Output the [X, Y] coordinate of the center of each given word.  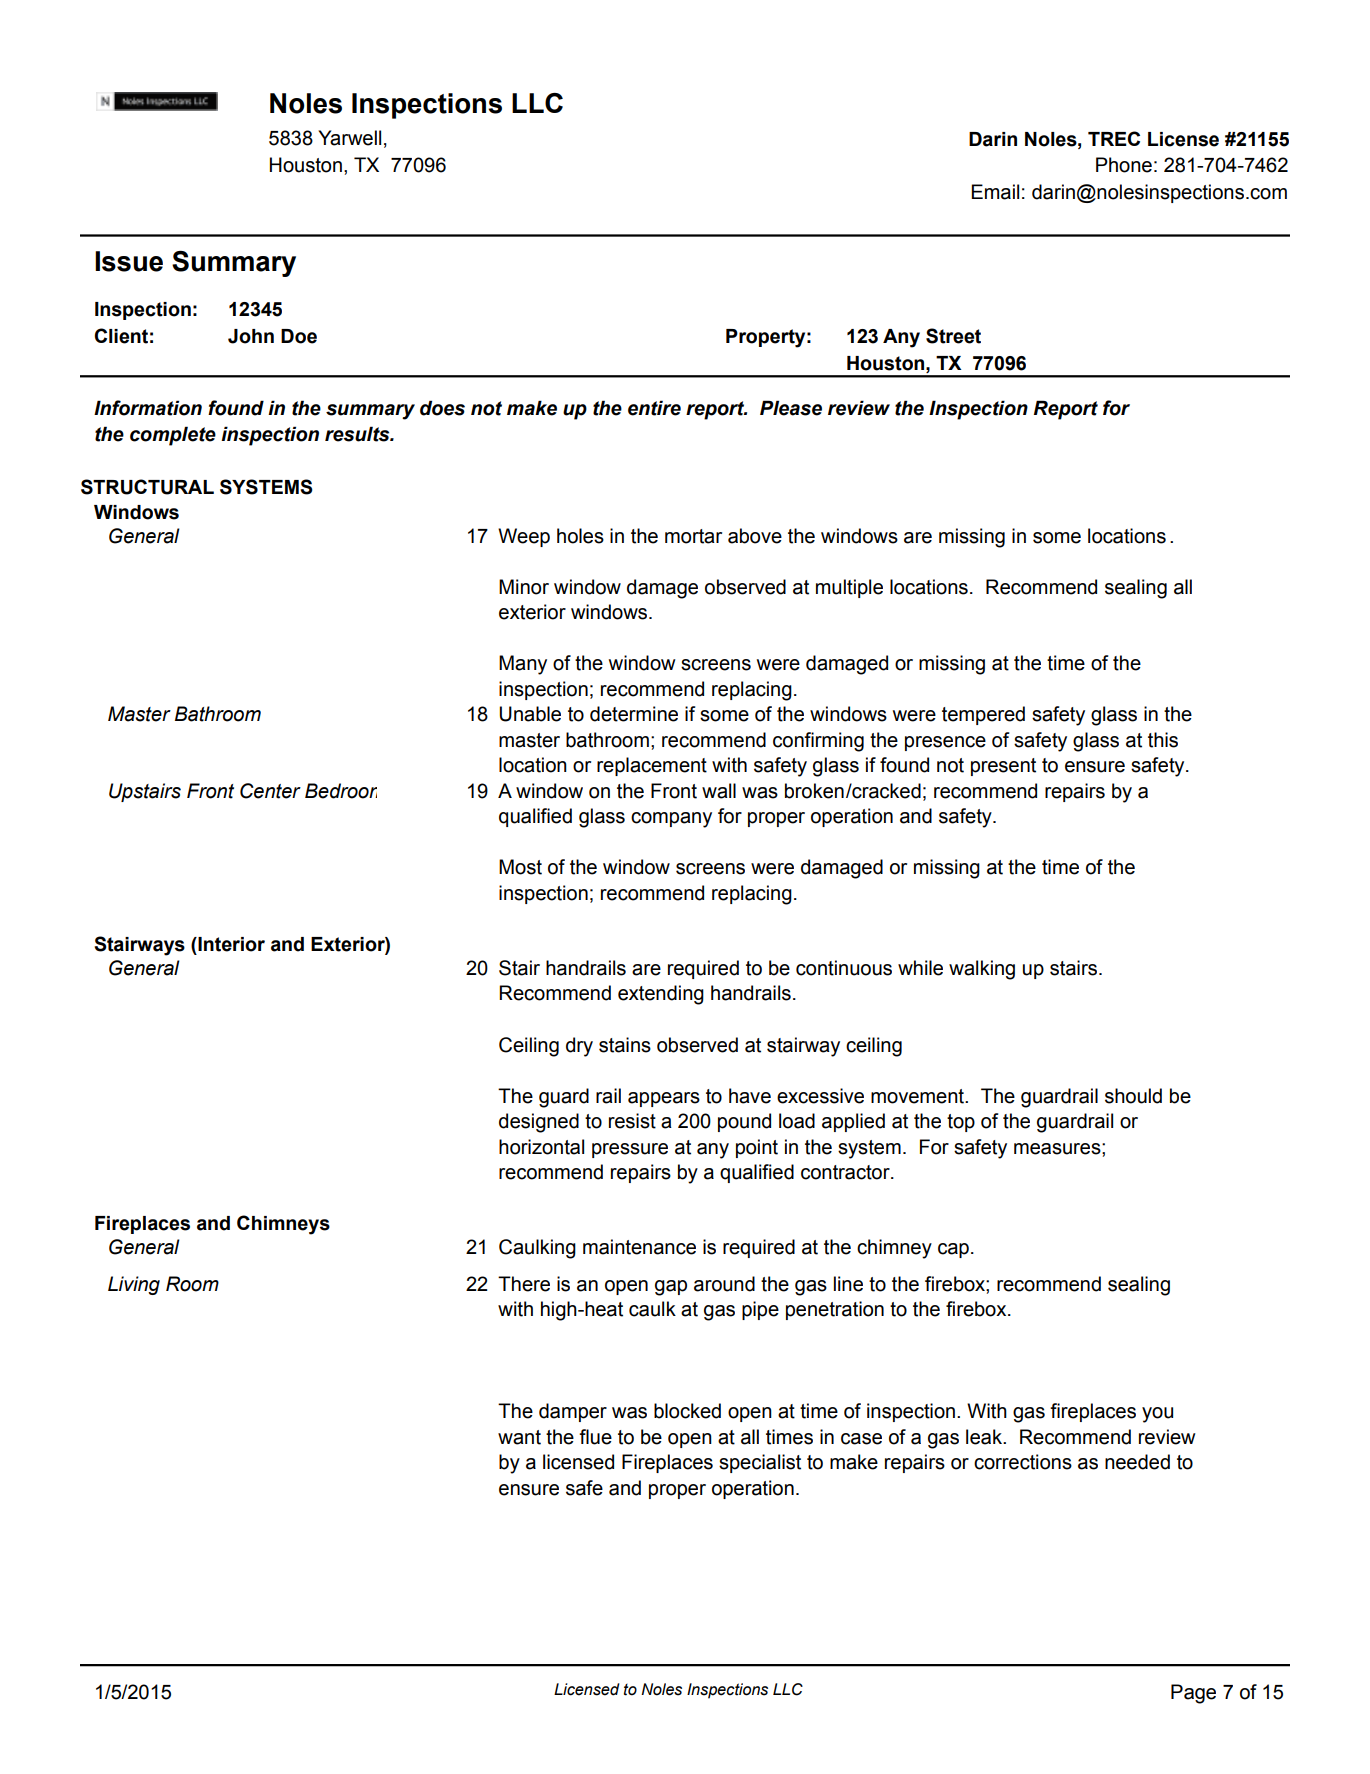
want [519, 1437]
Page [1193, 1694]
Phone [1124, 165]
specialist [760, 1463]
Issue [129, 261]
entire [654, 408]
